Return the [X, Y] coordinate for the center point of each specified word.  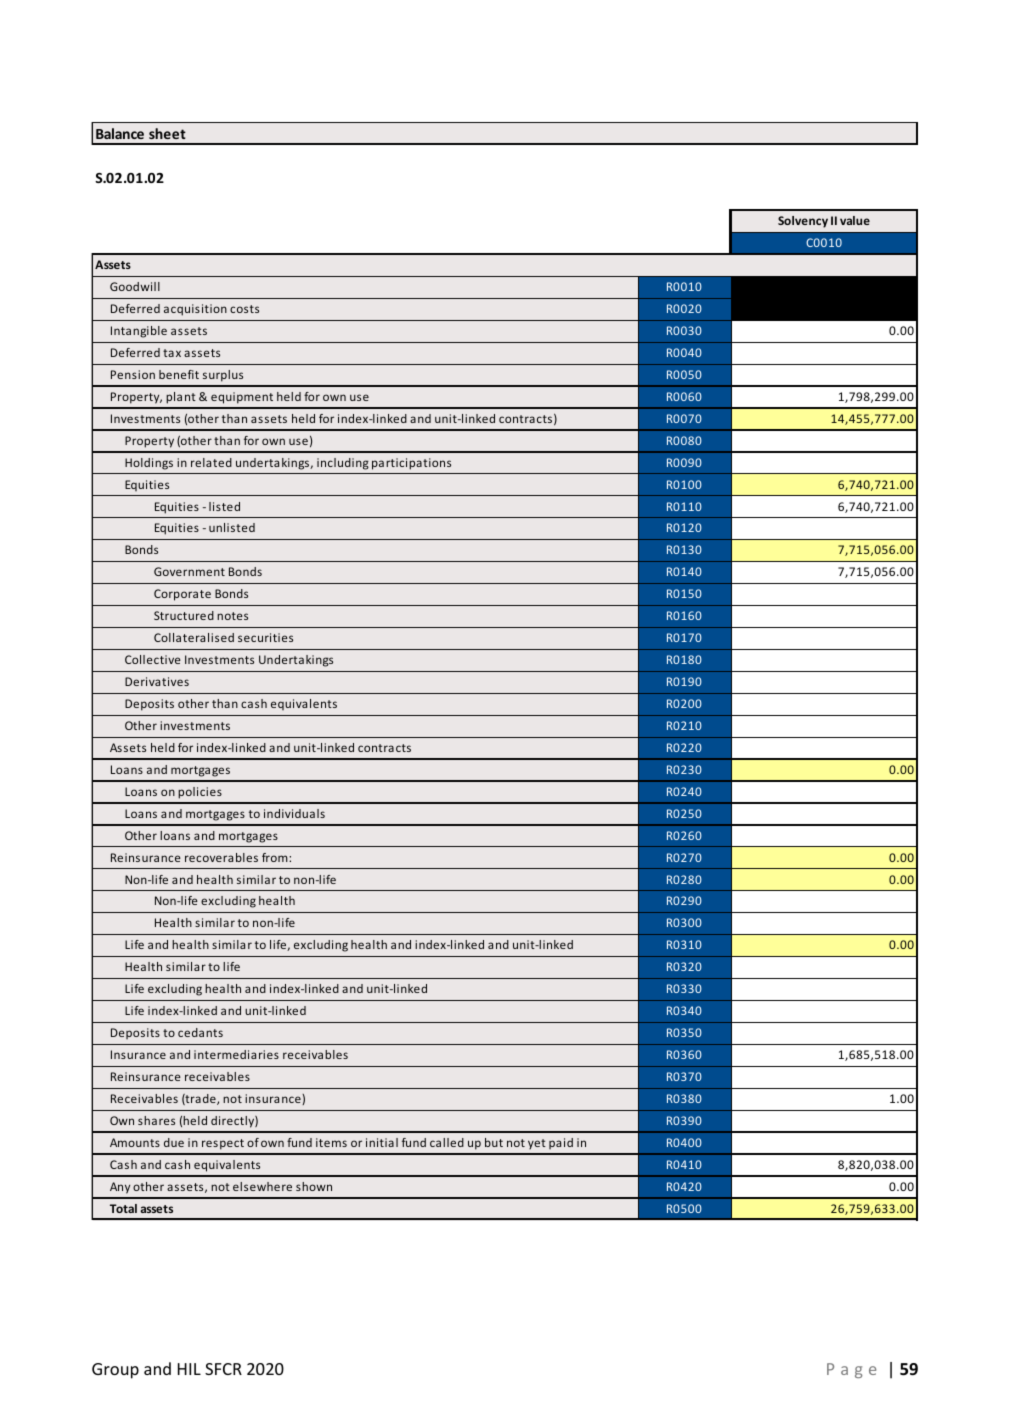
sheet [167, 133]
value [855, 220]
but [494, 1142]
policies [200, 793]
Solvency [803, 222]
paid [561, 1143]
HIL [189, 1369]
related [211, 462]
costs [244, 309]
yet [537, 1144]
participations [411, 464]
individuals [294, 813]
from [276, 857]
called [447, 1142]
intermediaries [236, 1054]
